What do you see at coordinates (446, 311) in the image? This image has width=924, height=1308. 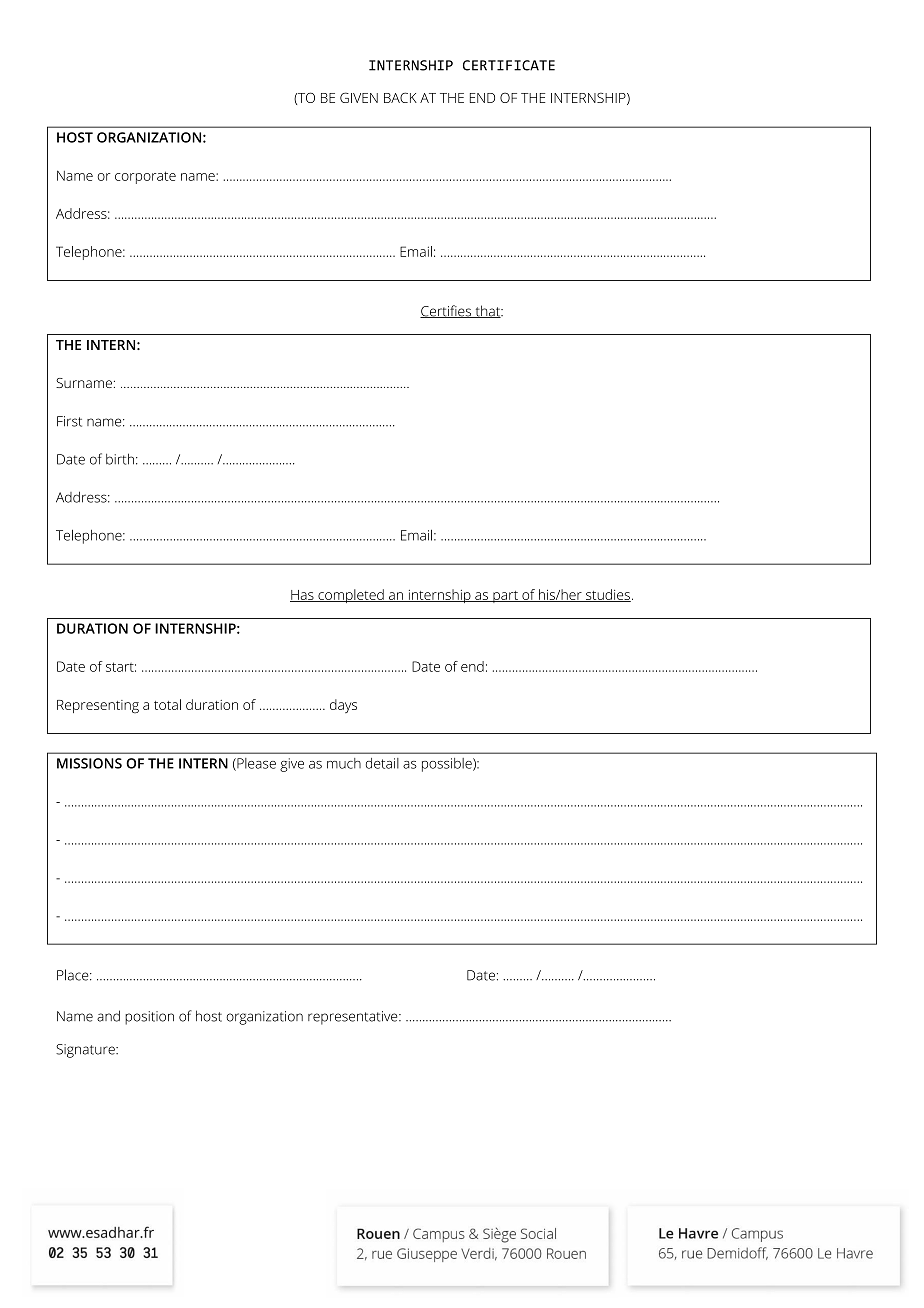 I see `Certifies` at bounding box center [446, 311].
